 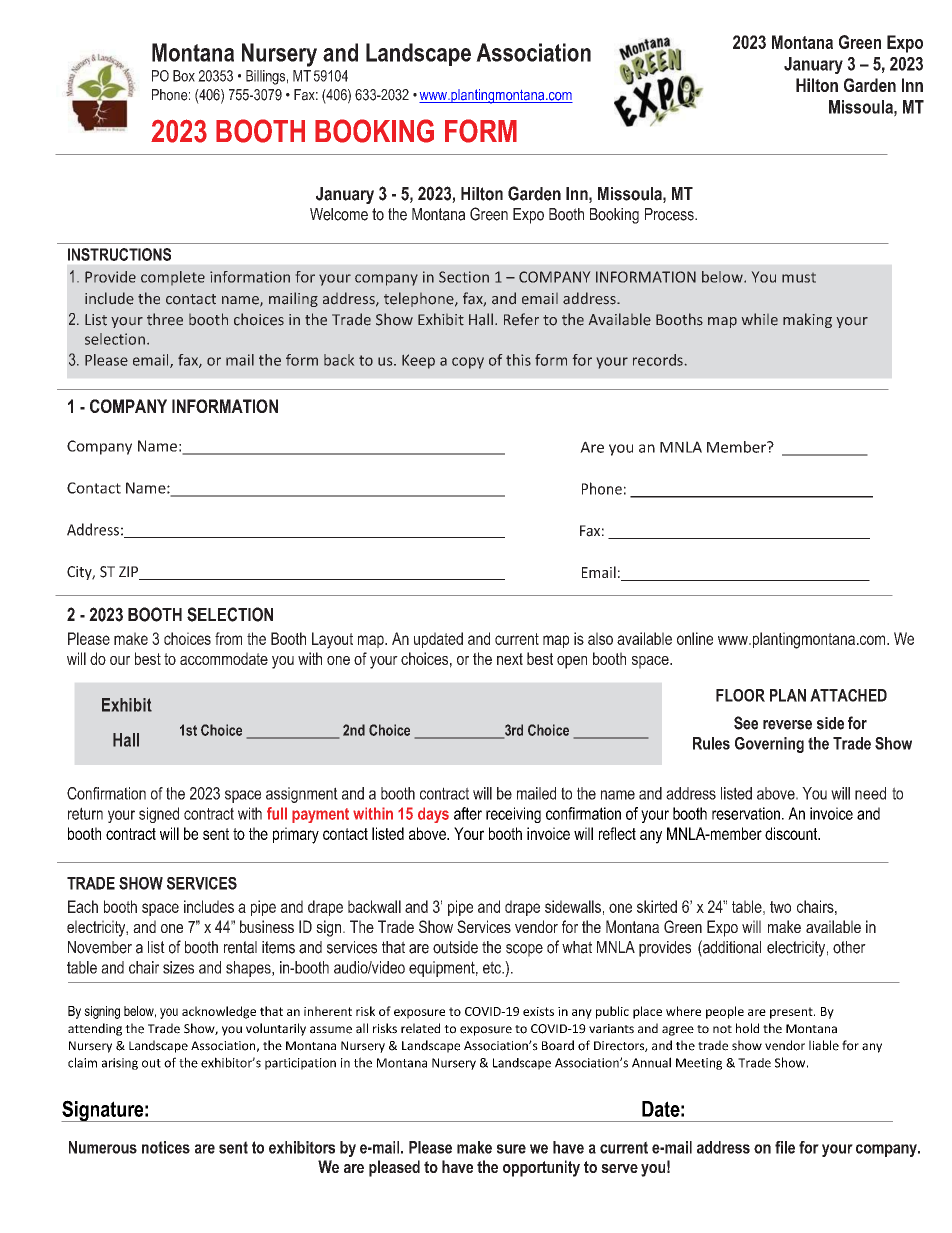 What do you see at coordinates (785, 1147) in the screenshot?
I see `file` at bounding box center [785, 1147].
